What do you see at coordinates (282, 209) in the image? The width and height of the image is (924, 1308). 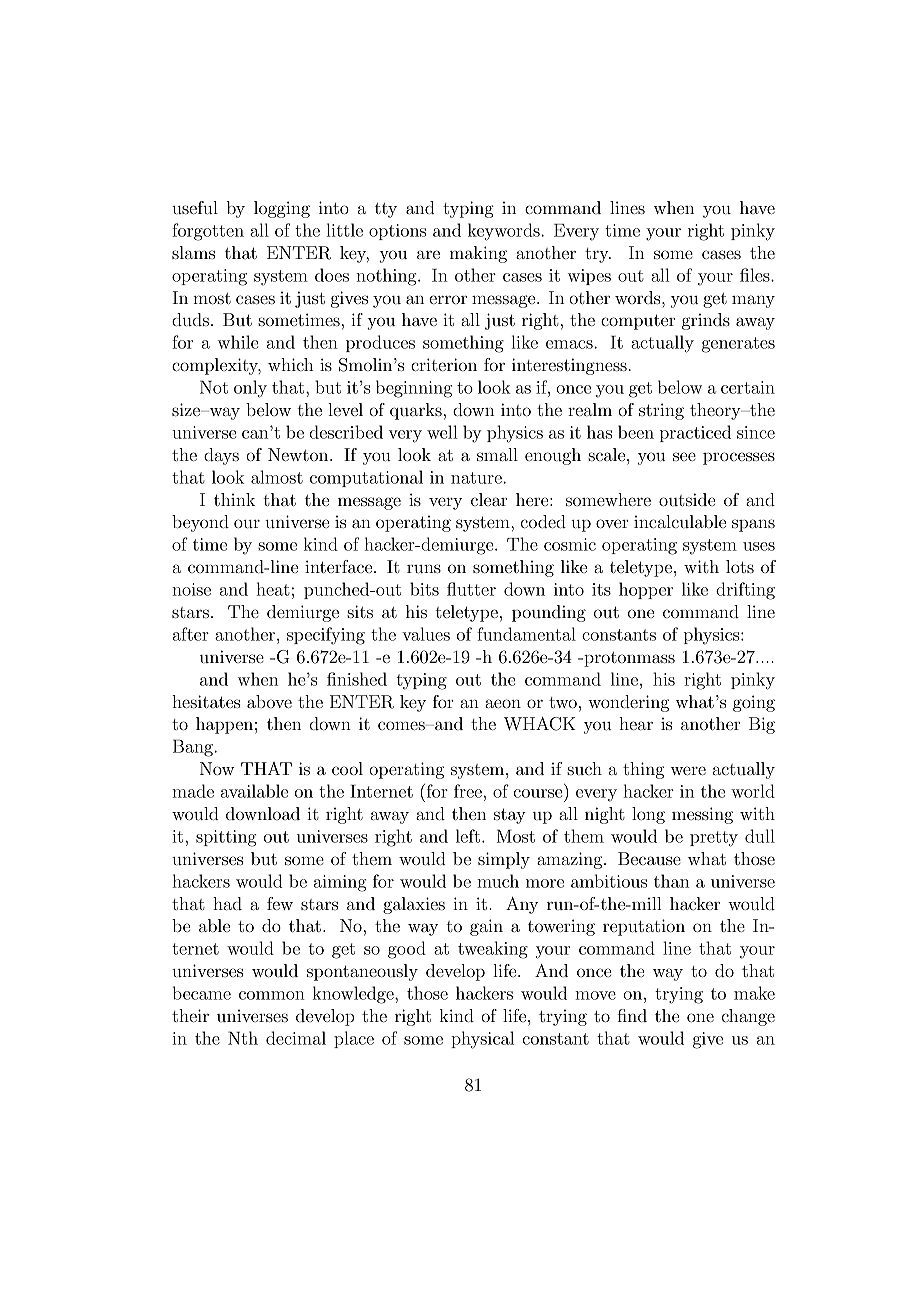 I see `logging` at bounding box center [282, 209].
